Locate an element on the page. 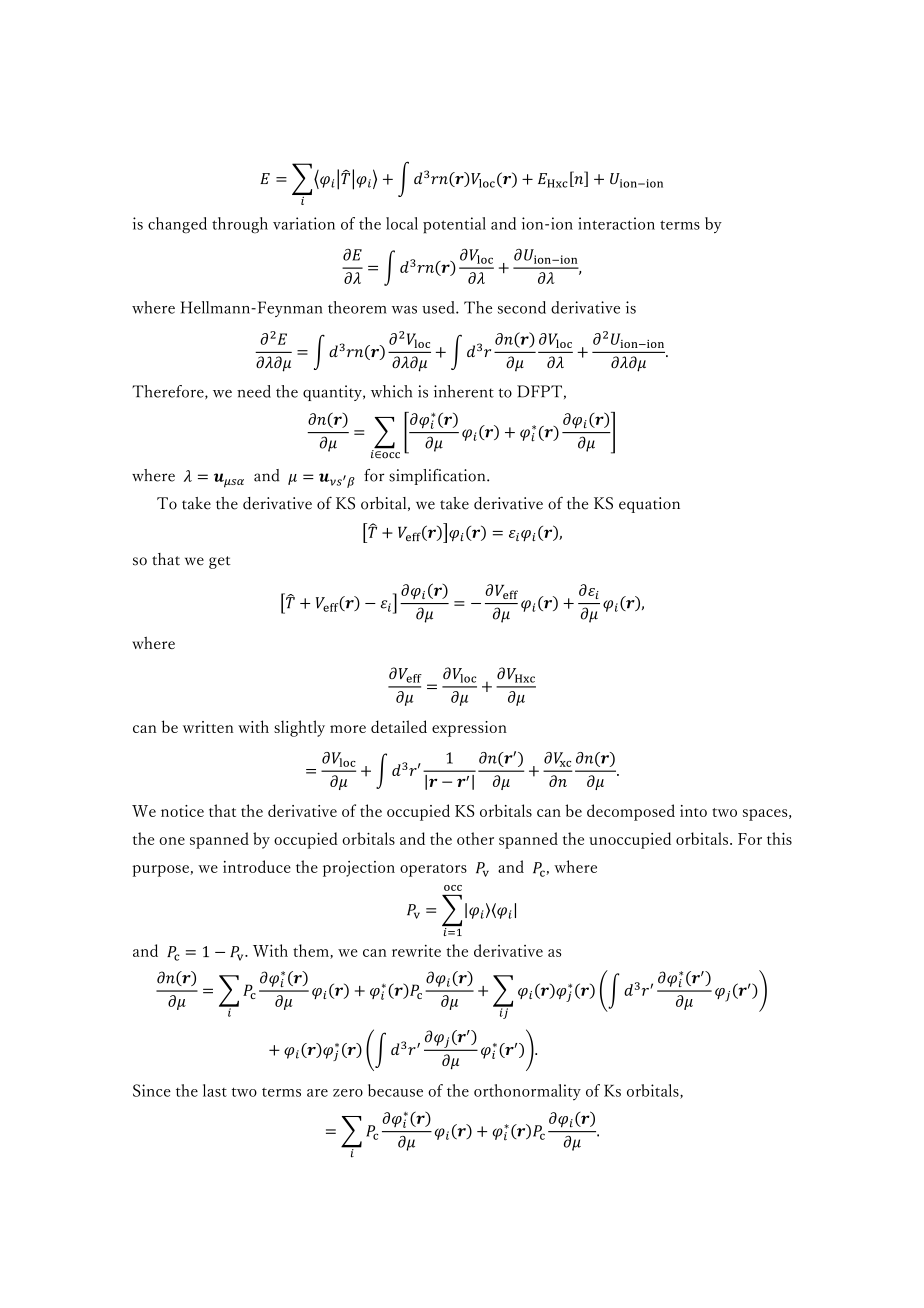 The width and height of the page is (924, 1308). equation is located at coordinates (649, 505).
